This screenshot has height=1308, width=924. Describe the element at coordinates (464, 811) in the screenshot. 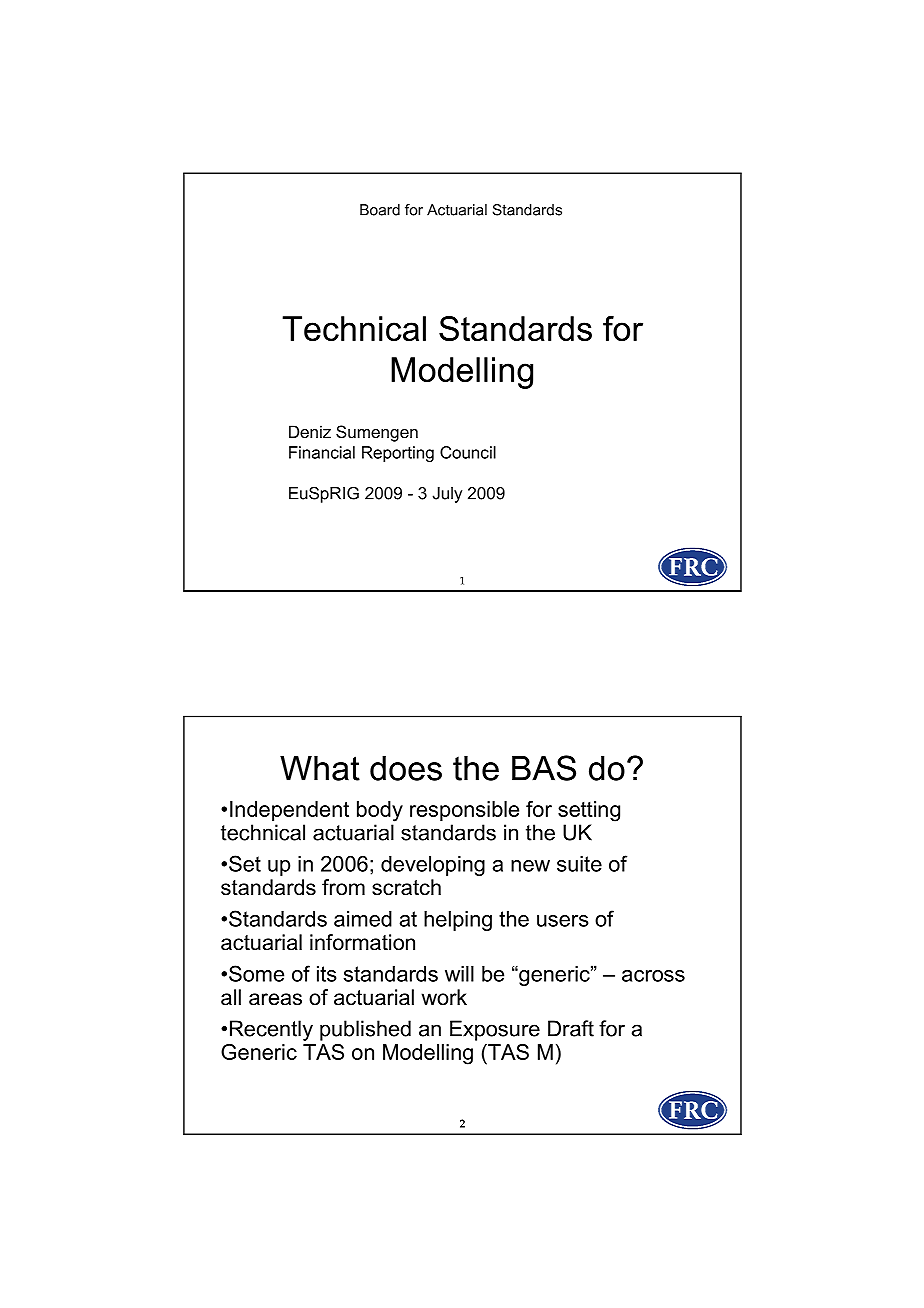

I see `responsible` at that location.
